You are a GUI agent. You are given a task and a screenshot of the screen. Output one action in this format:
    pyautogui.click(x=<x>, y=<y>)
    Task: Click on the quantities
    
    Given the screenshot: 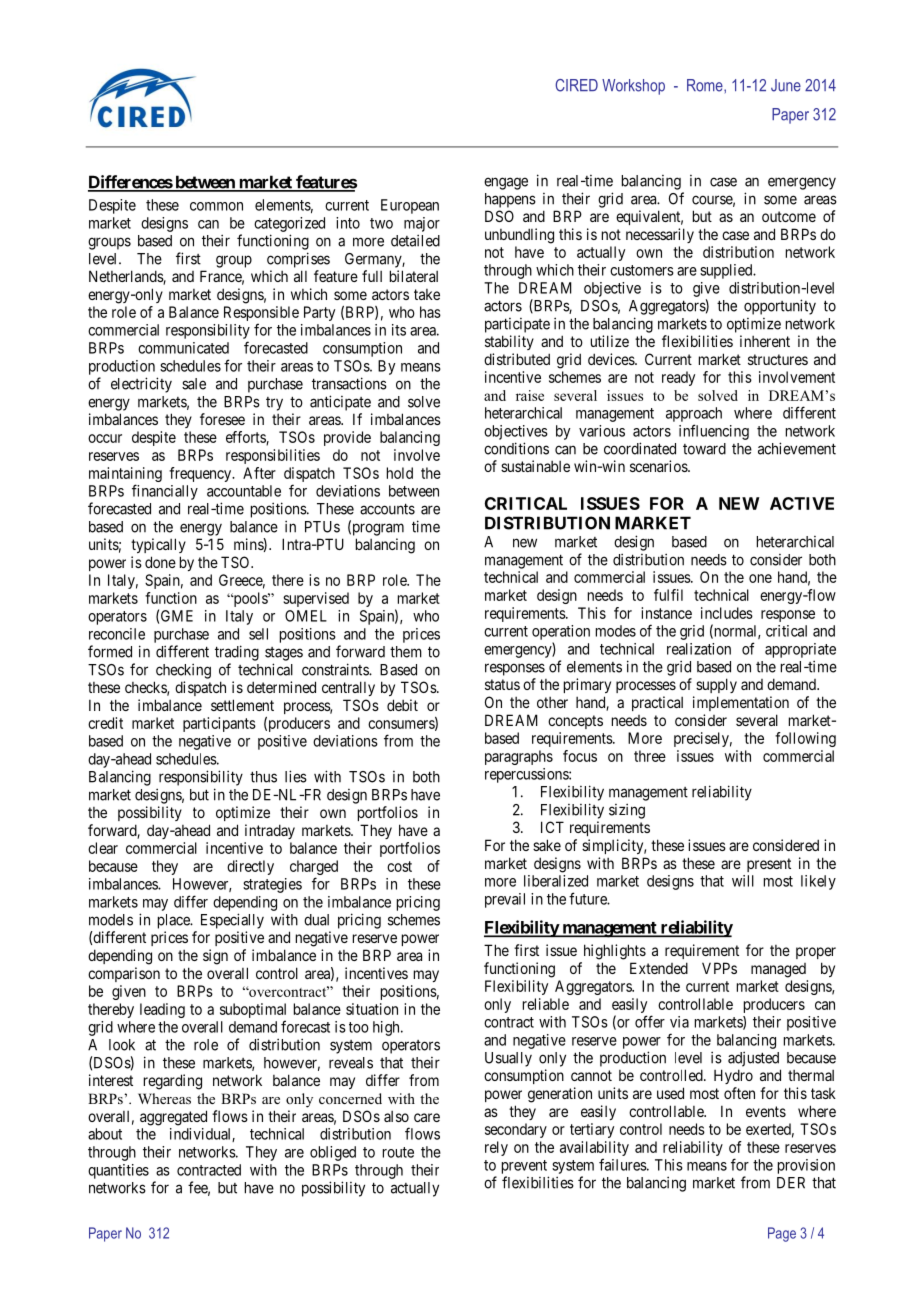 What is the action you would take?
    pyautogui.click(x=118, y=1171)
